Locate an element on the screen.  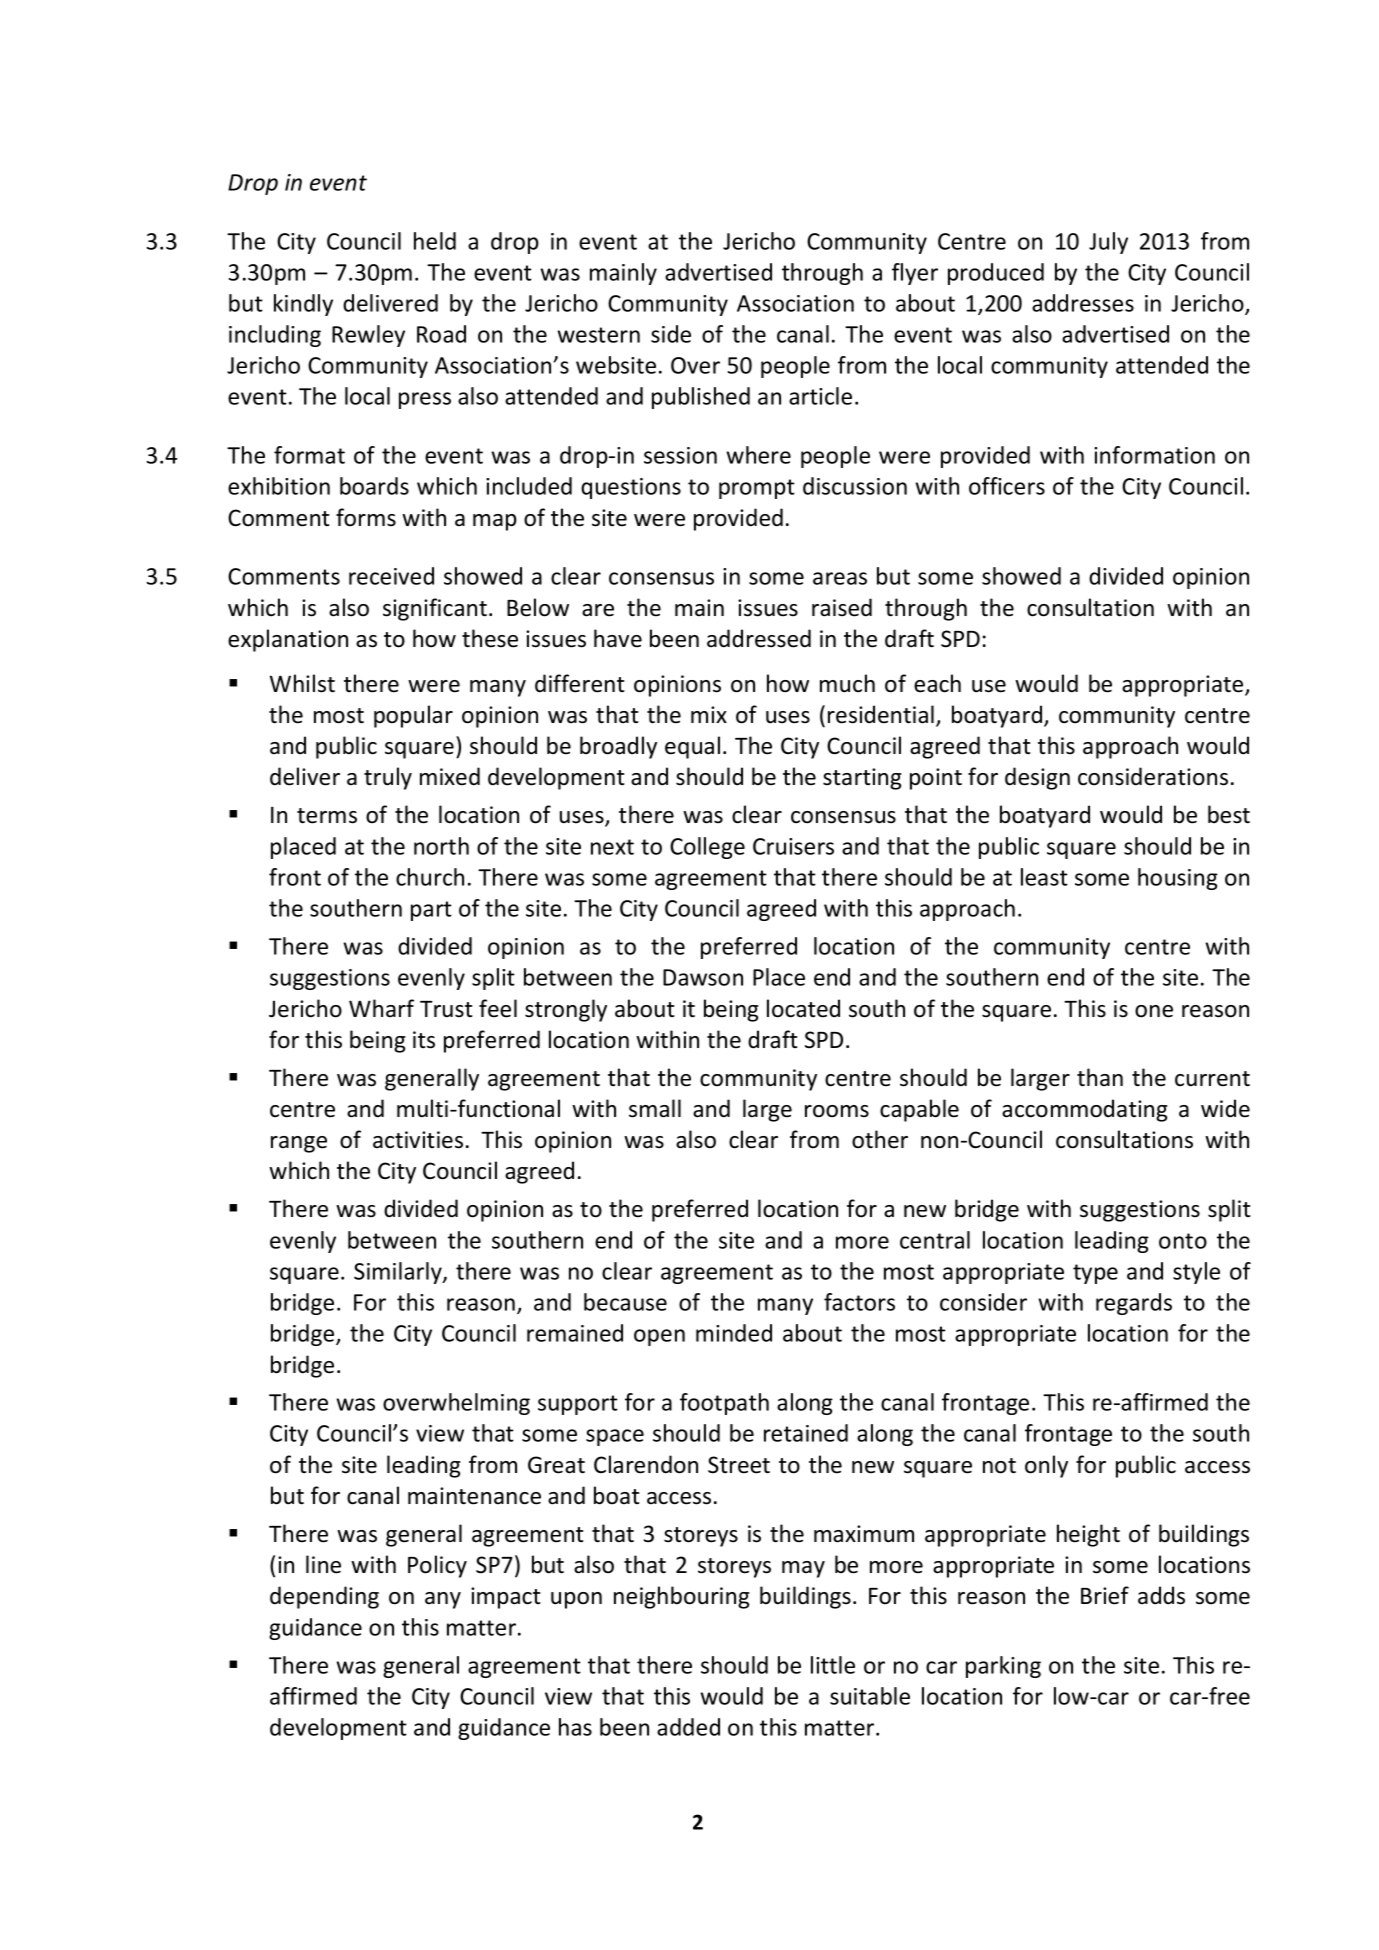
accommodating is located at coordinates (1085, 1110).
